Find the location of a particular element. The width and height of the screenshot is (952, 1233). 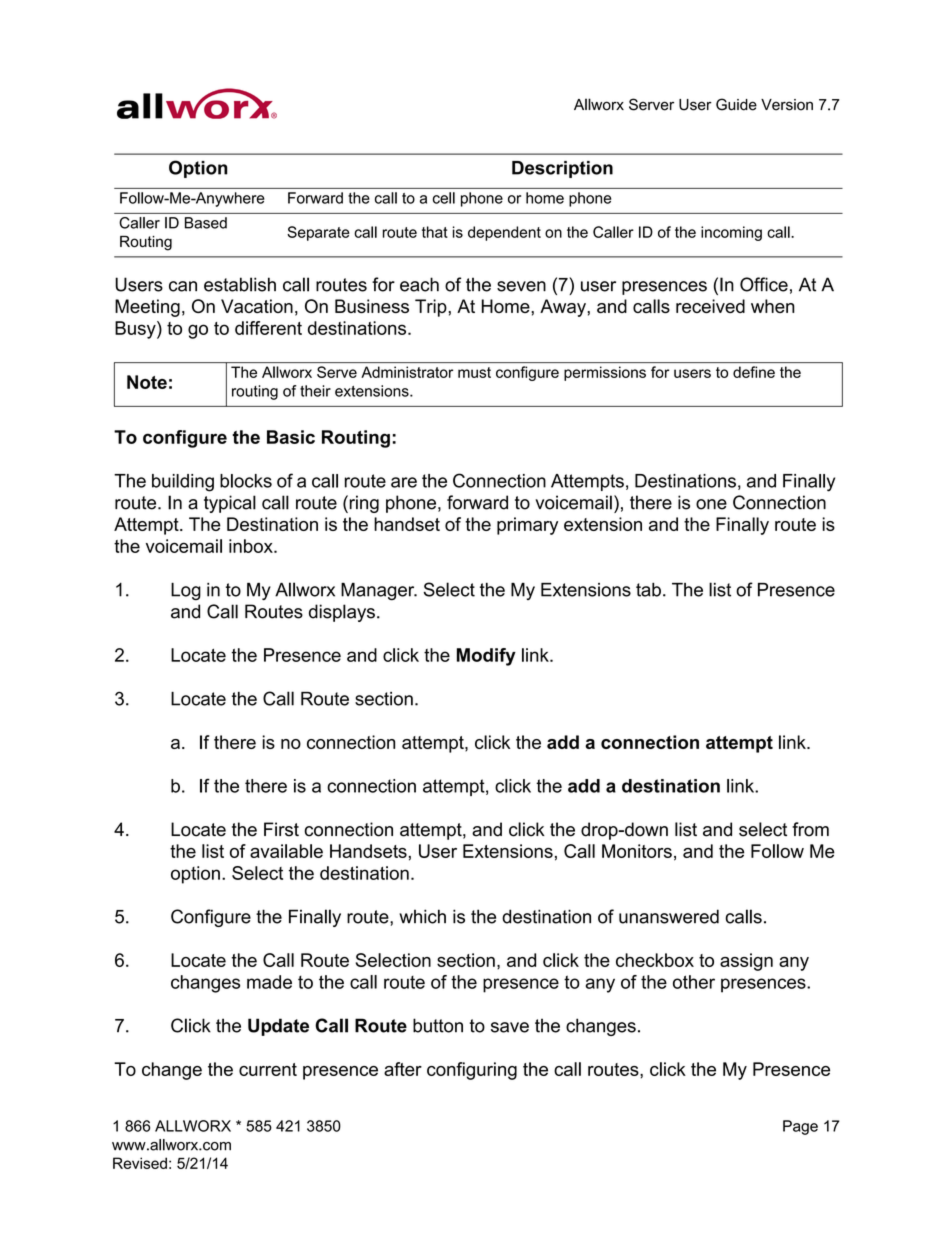

which is located at coordinates (422, 916).
